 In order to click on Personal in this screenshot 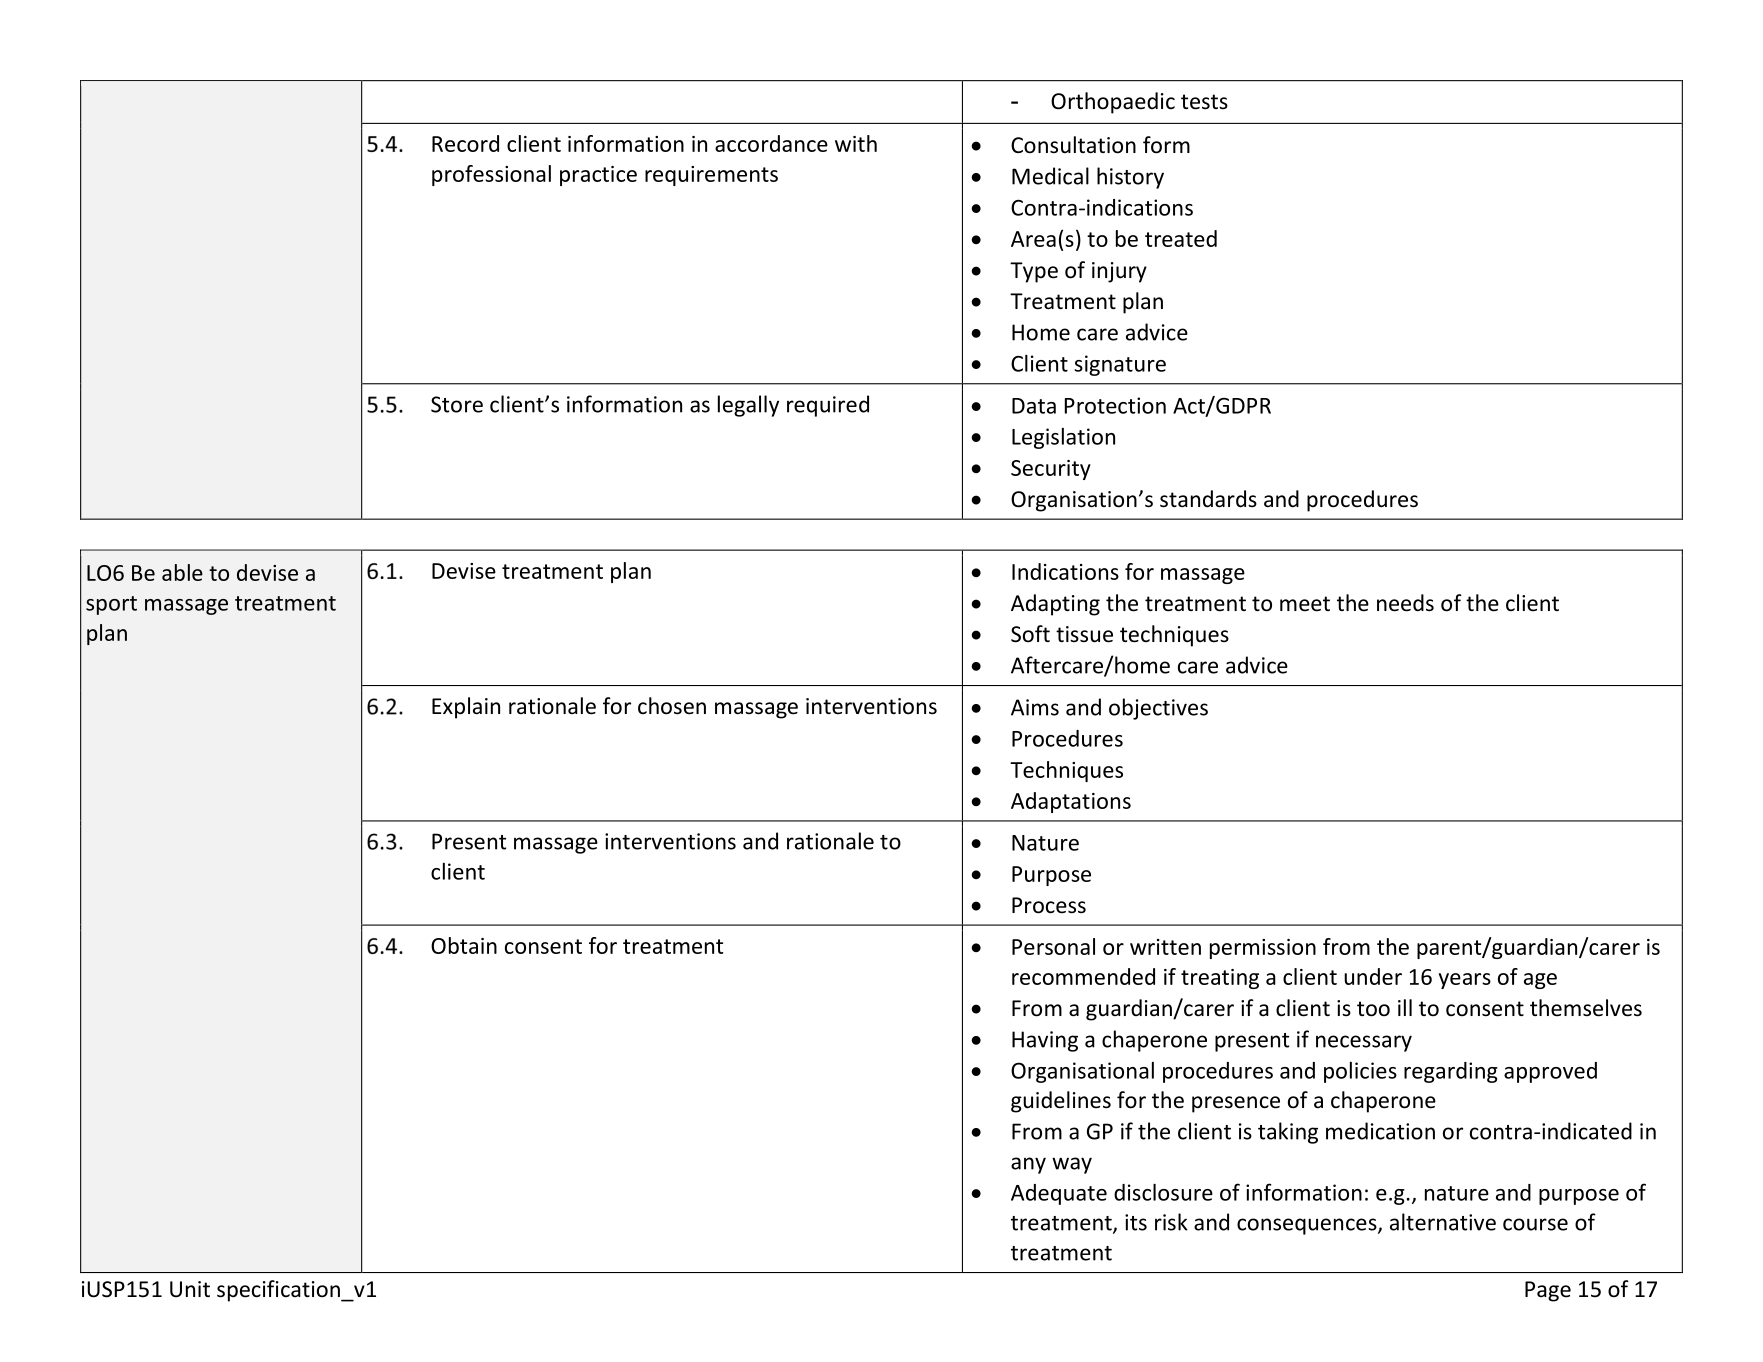, I will do `click(1053, 946)`.
